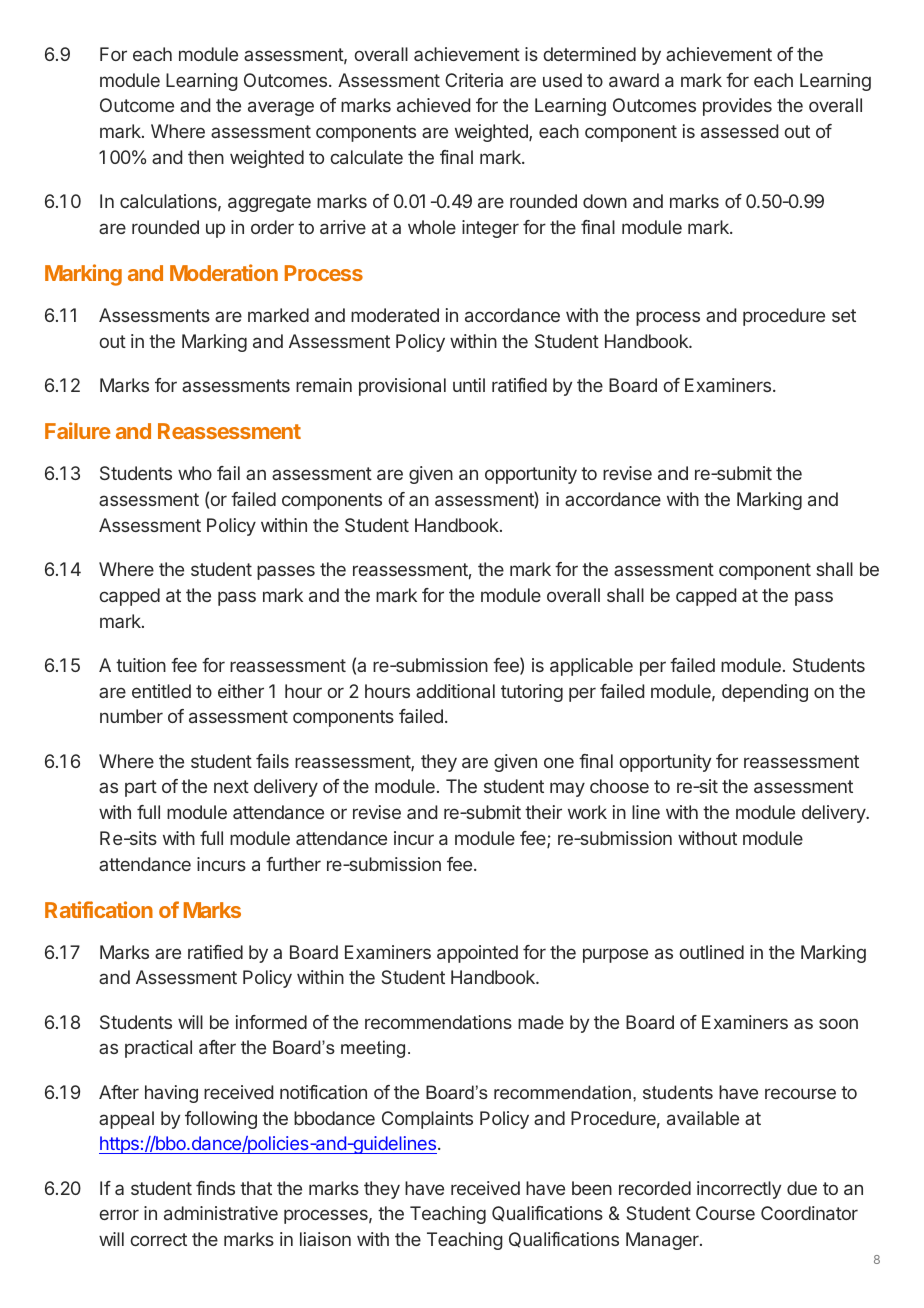 The image size is (924, 1308). What do you see at coordinates (221, 1213) in the page?
I see `administrative` at bounding box center [221, 1213].
